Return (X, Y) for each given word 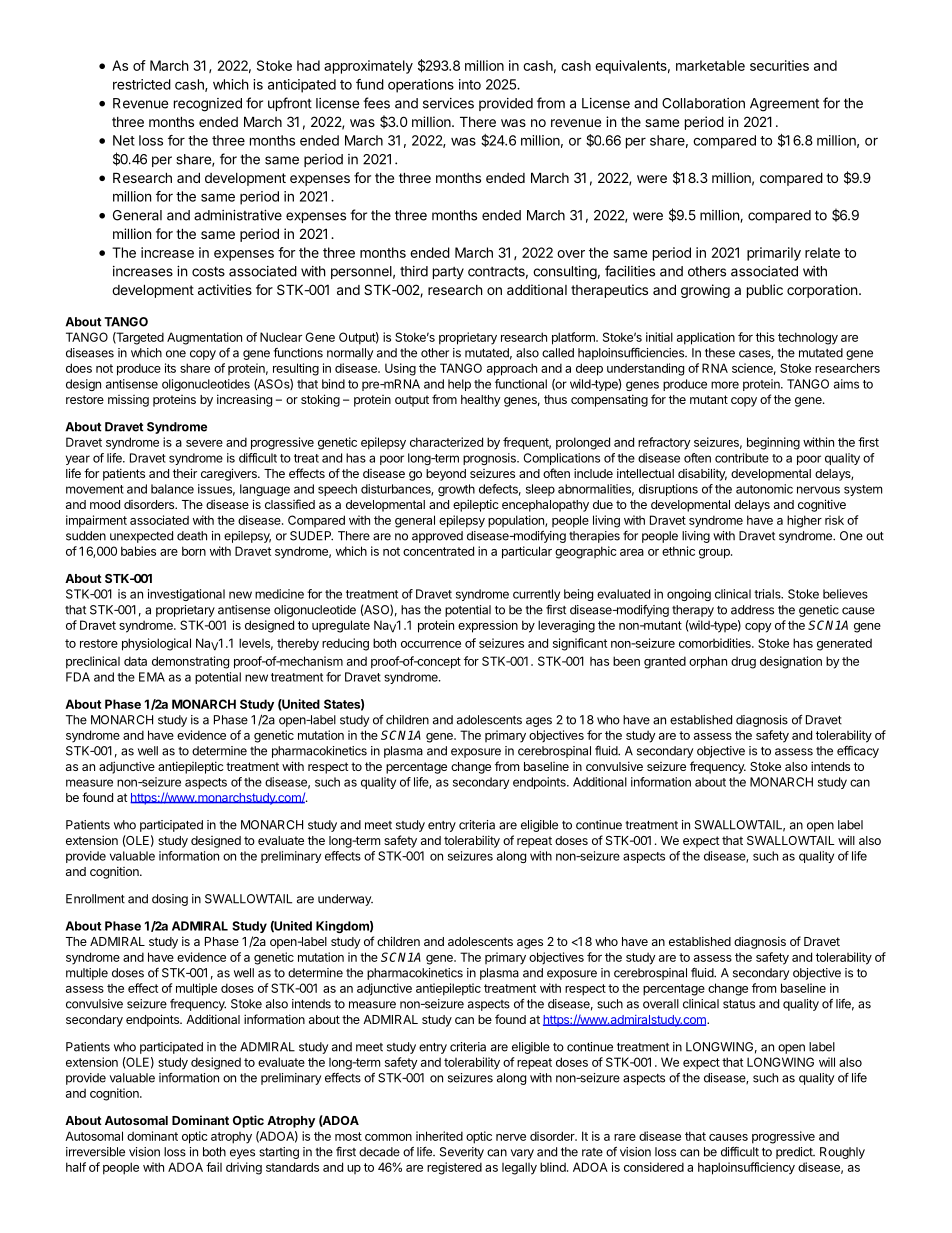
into (470, 84)
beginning (773, 443)
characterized (446, 442)
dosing (170, 900)
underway (345, 900)
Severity (462, 1153)
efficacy (858, 752)
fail (214, 1167)
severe (204, 443)
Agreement (784, 105)
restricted (142, 84)
